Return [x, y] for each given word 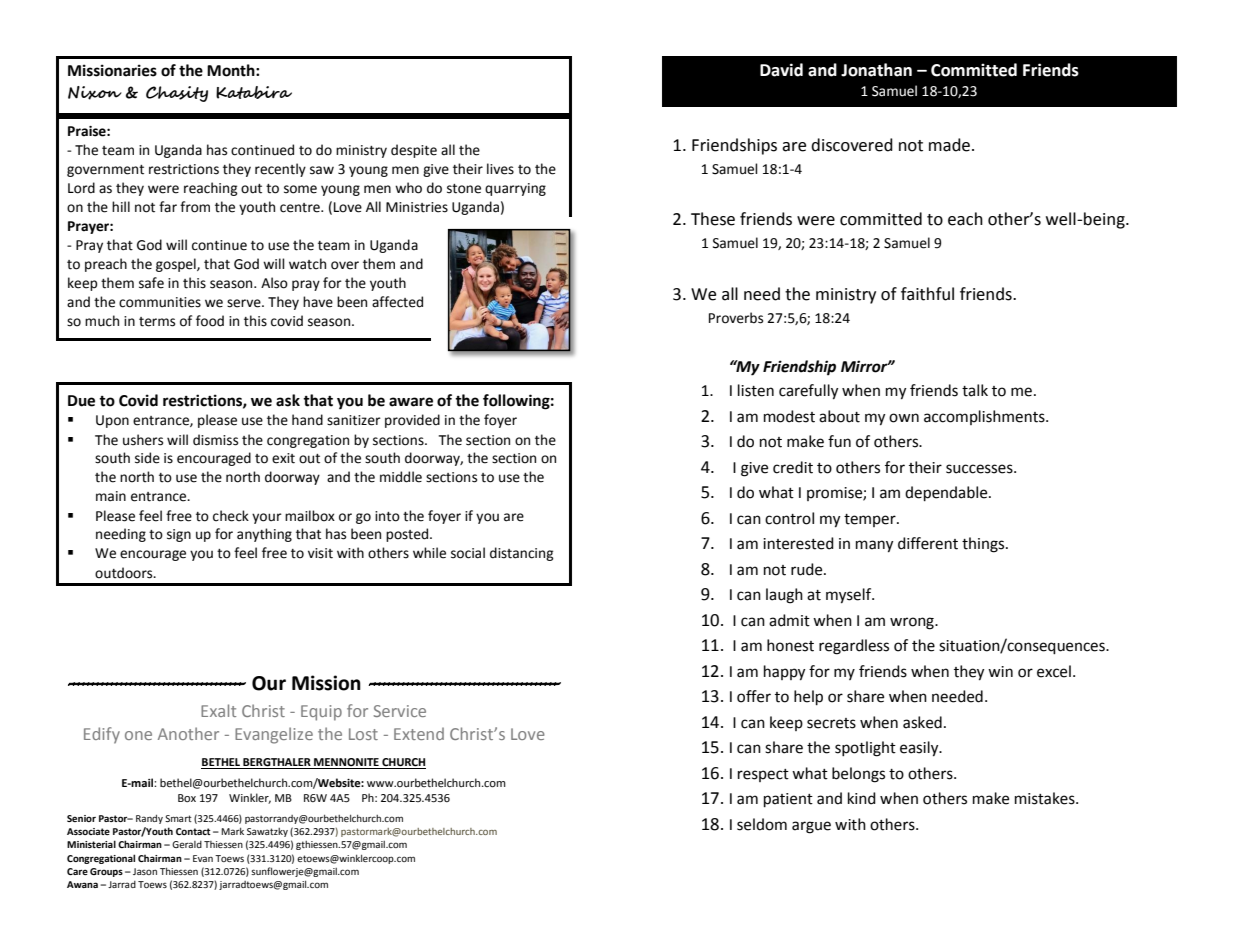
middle [401, 477]
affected [397, 302]
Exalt [218, 710]
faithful [927, 294]
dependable [947, 494]
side [147, 458]
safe [151, 283]
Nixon [95, 93]
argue [811, 827]
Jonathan [876, 70]
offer [754, 696]
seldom [762, 824]
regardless [854, 647]
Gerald [187, 844]
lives [500, 169]
